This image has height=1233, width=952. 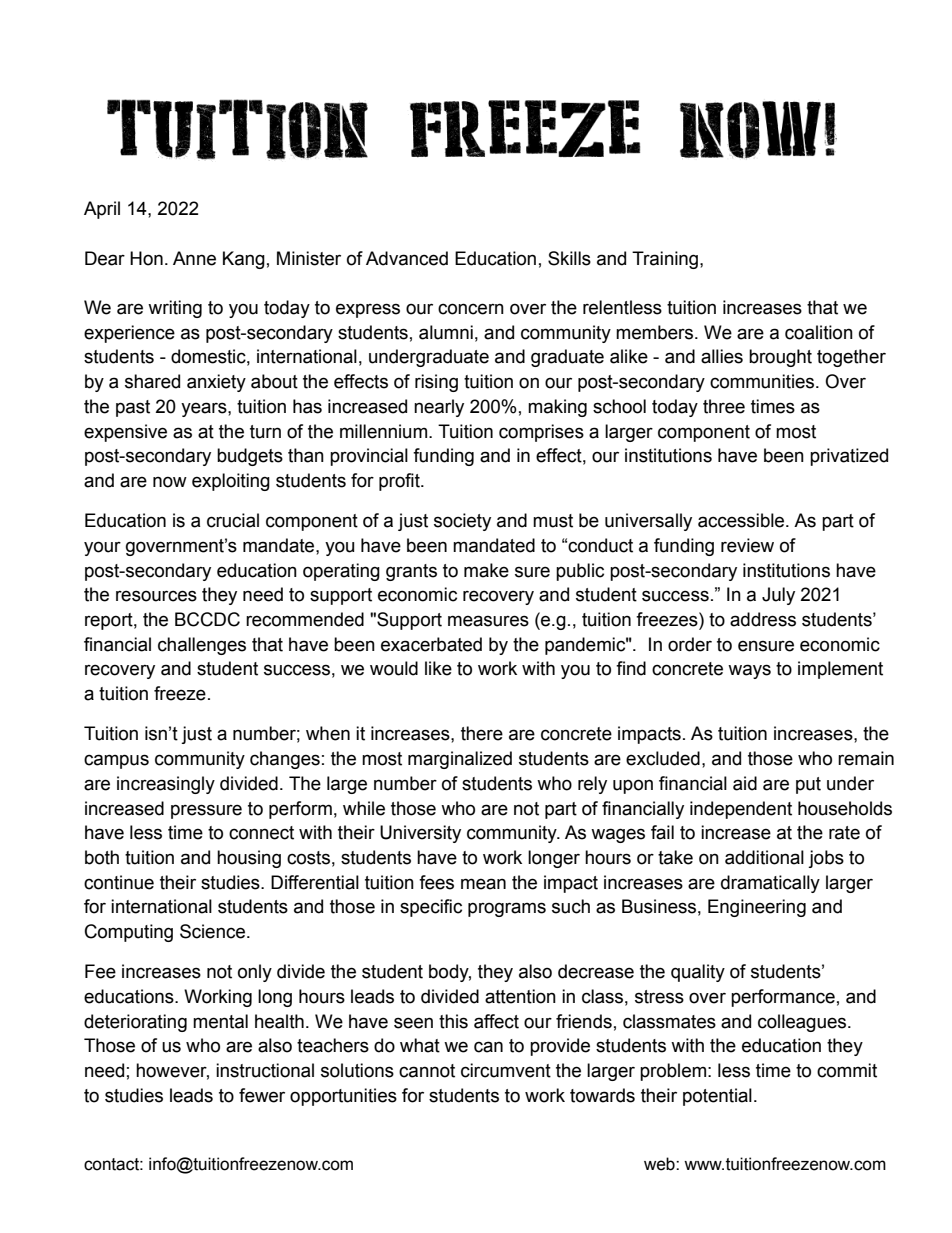 I want to click on Anne, so click(x=194, y=258).
